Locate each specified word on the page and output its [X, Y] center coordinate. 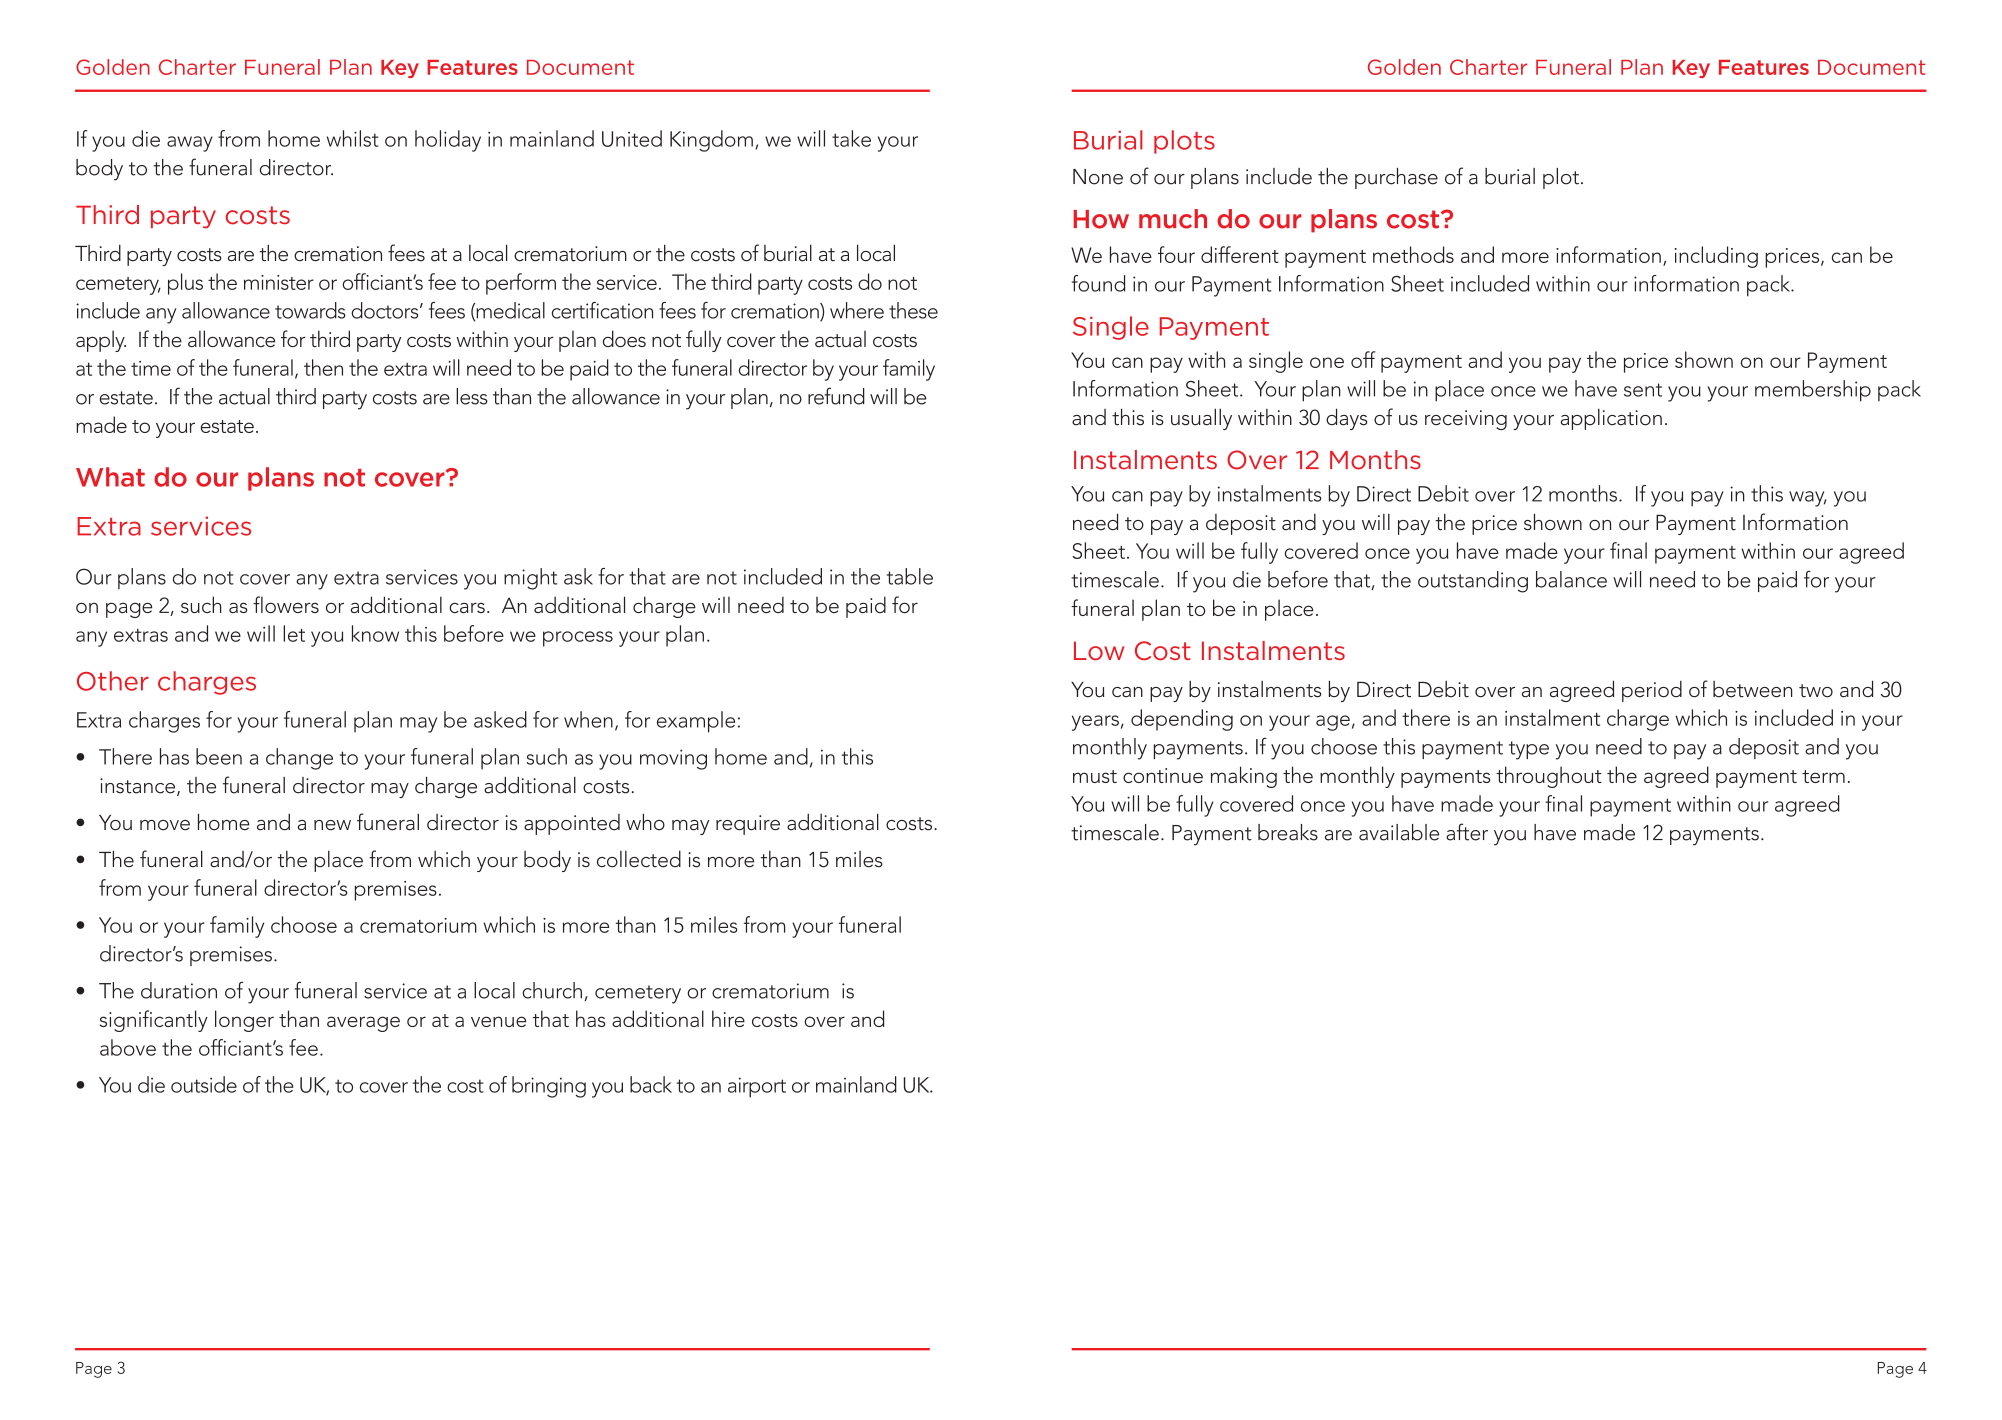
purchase [1396, 178]
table [910, 576]
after [1467, 832]
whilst [352, 138]
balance [1571, 579]
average [363, 1024]
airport [757, 1087]
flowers [286, 604]
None [1098, 177]
